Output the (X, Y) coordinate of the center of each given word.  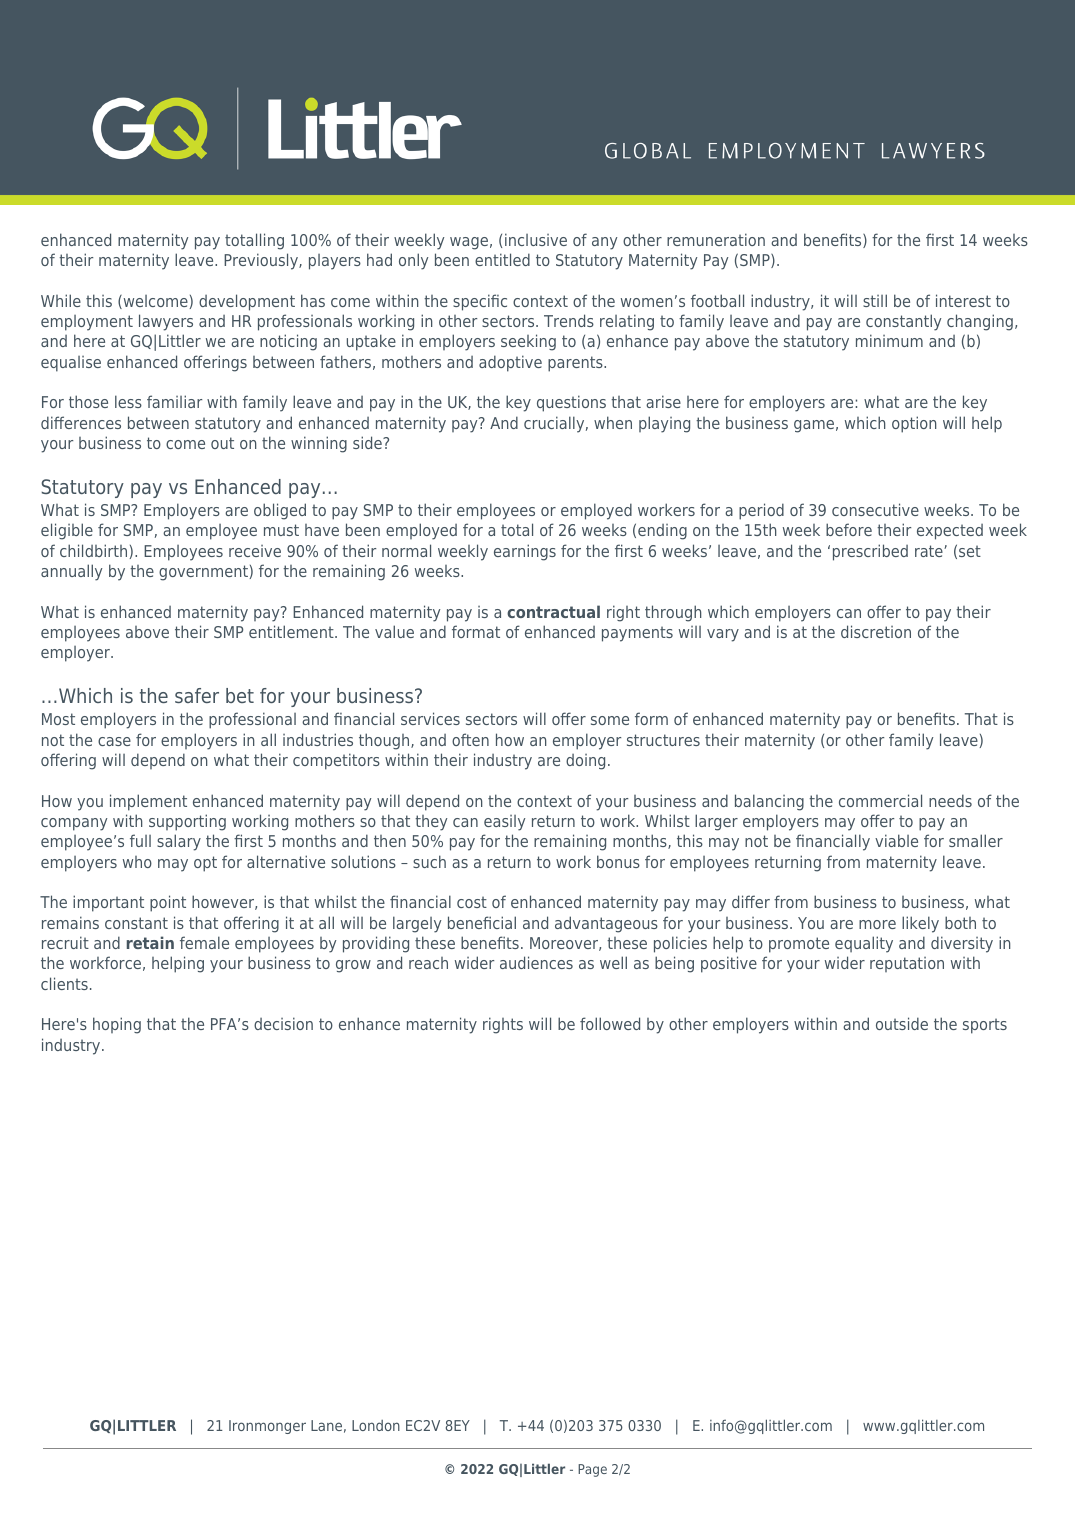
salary (179, 842)
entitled (502, 259)
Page (592, 1470)
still (875, 300)
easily (504, 823)
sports (985, 1026)
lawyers (166, 322)
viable (896, 840)
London (376, 1425)
